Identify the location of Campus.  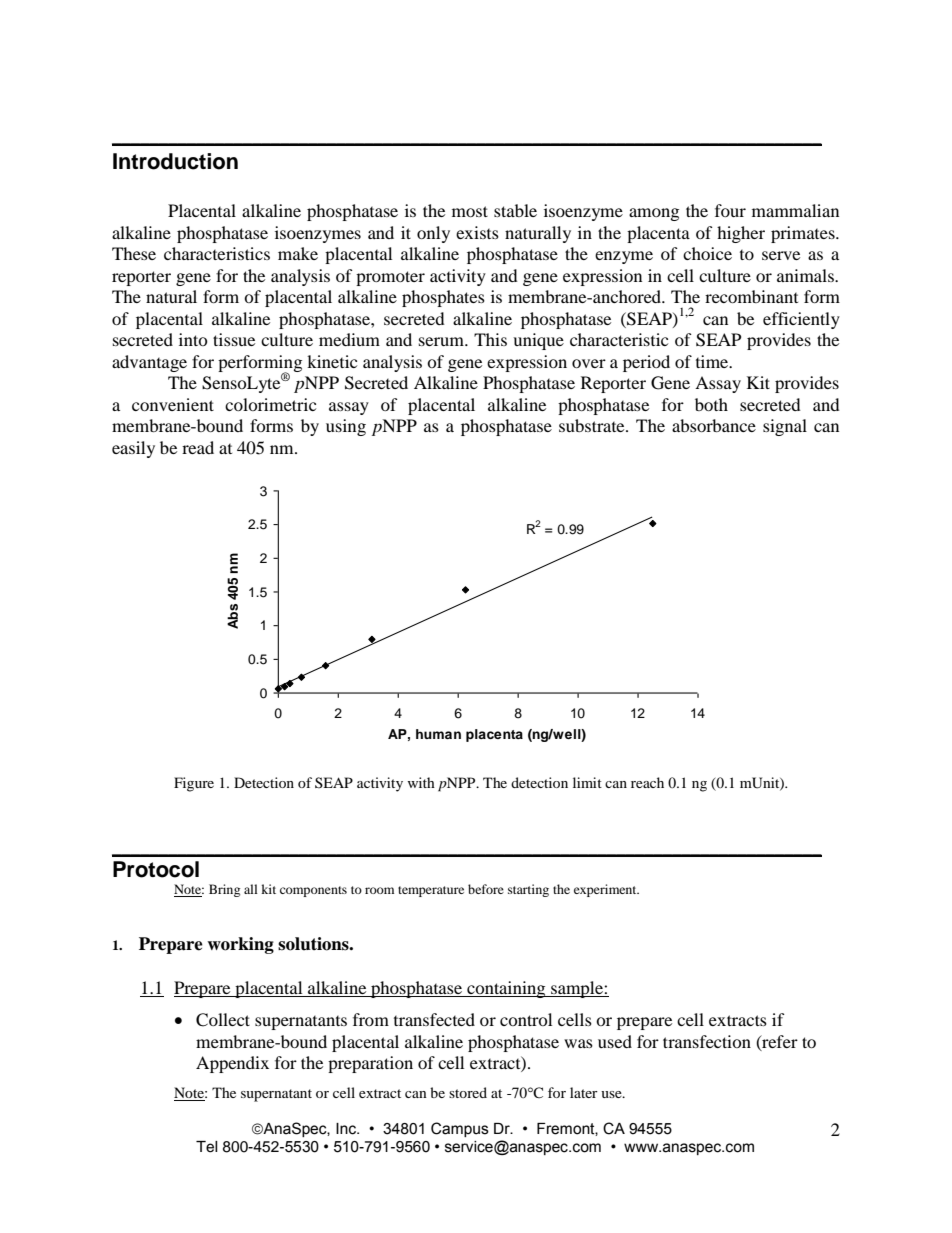
(460, 1129).
